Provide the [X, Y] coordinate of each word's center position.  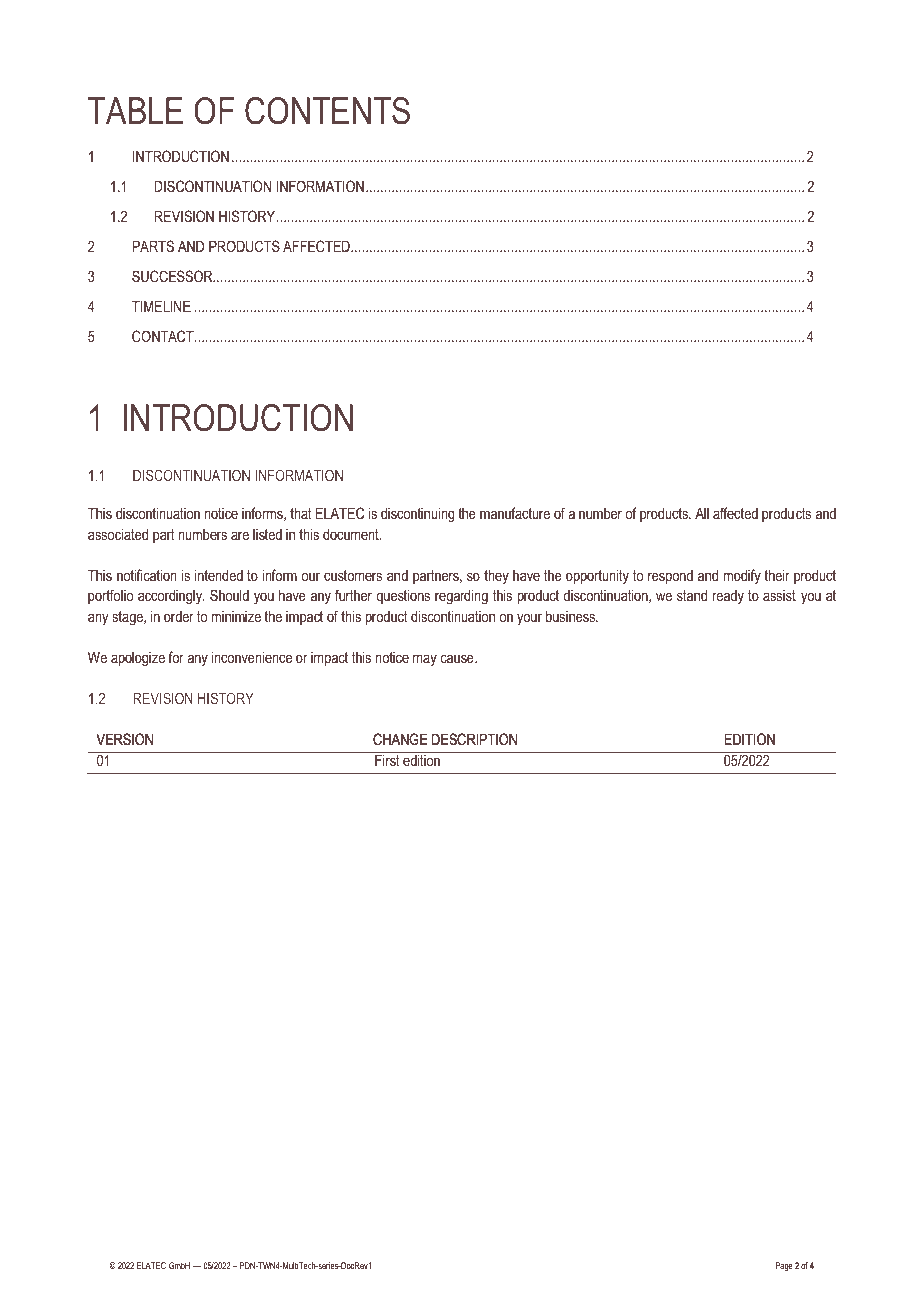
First [387, 760]
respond [670, 577]
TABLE [135, 110]
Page [784, 1266]
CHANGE [400, 739]
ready [728, 597]
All [702, 513]
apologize [138, 659]
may [425, 660]
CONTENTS [327, 111]
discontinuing [418, 515]
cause [458, 658]
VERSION [125, 739]
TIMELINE [161, 306]
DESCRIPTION [474, 739]
